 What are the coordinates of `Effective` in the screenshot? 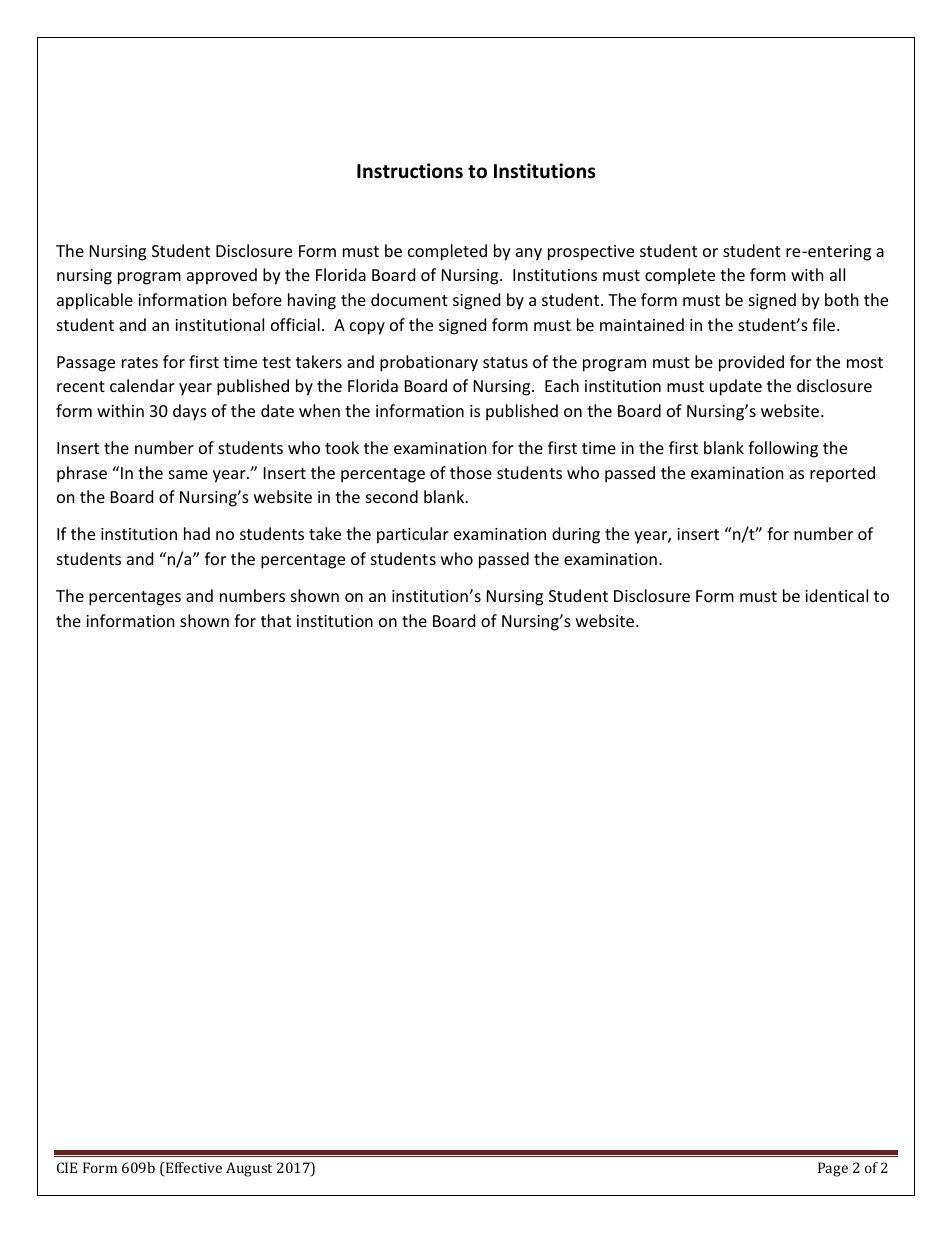 It's located at (193, 1169).
